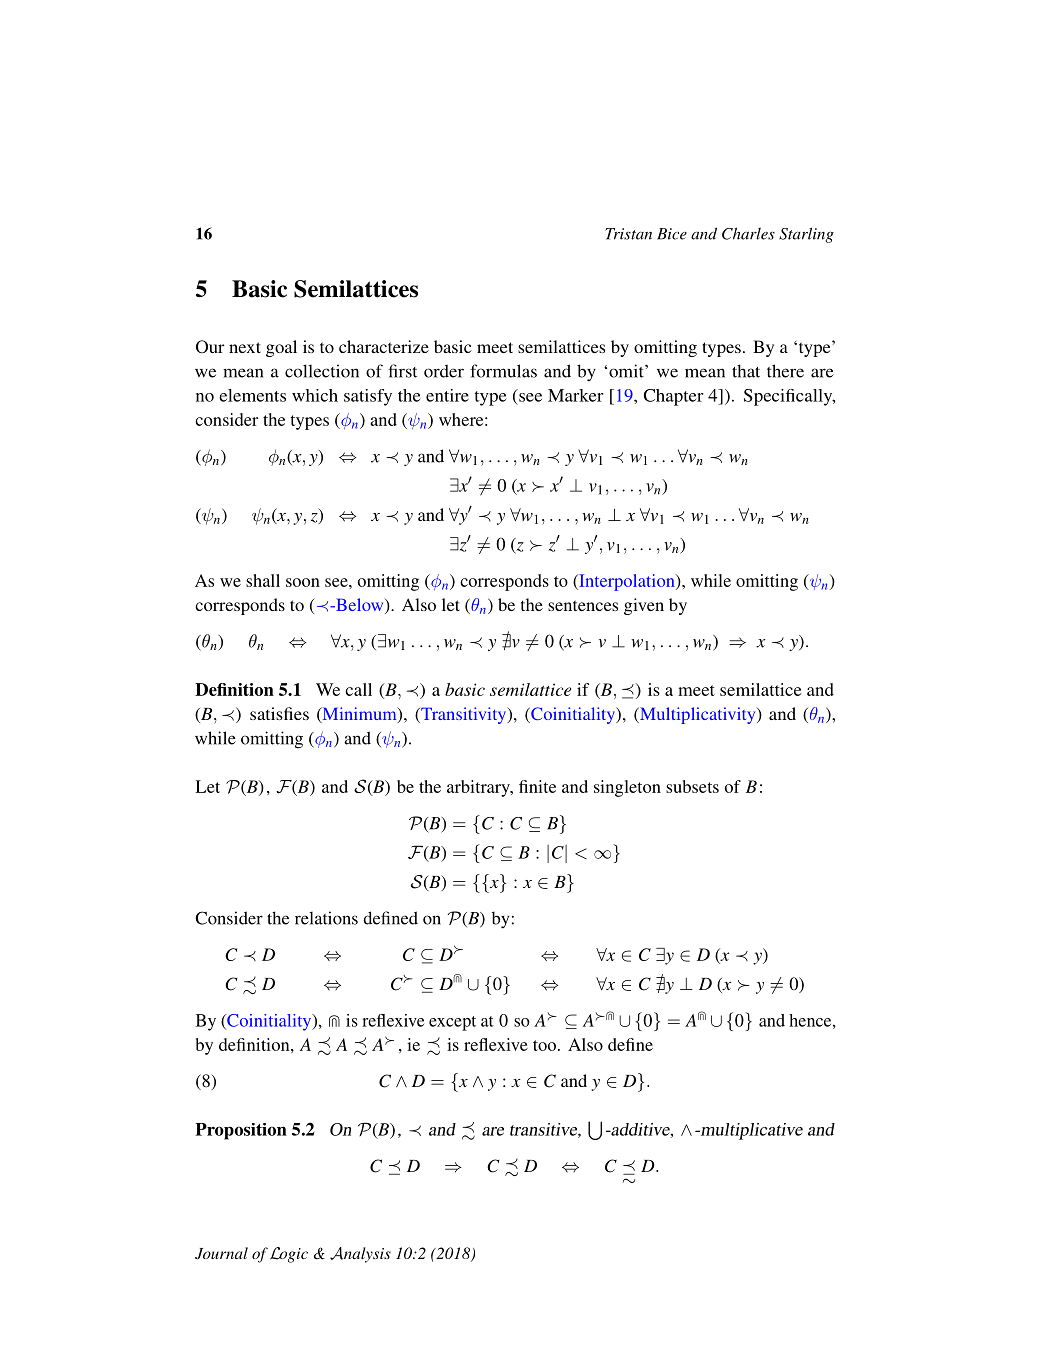  Describe the element at coordinates (279, 713) in the screenshot. I see `satisfies` at that location.
